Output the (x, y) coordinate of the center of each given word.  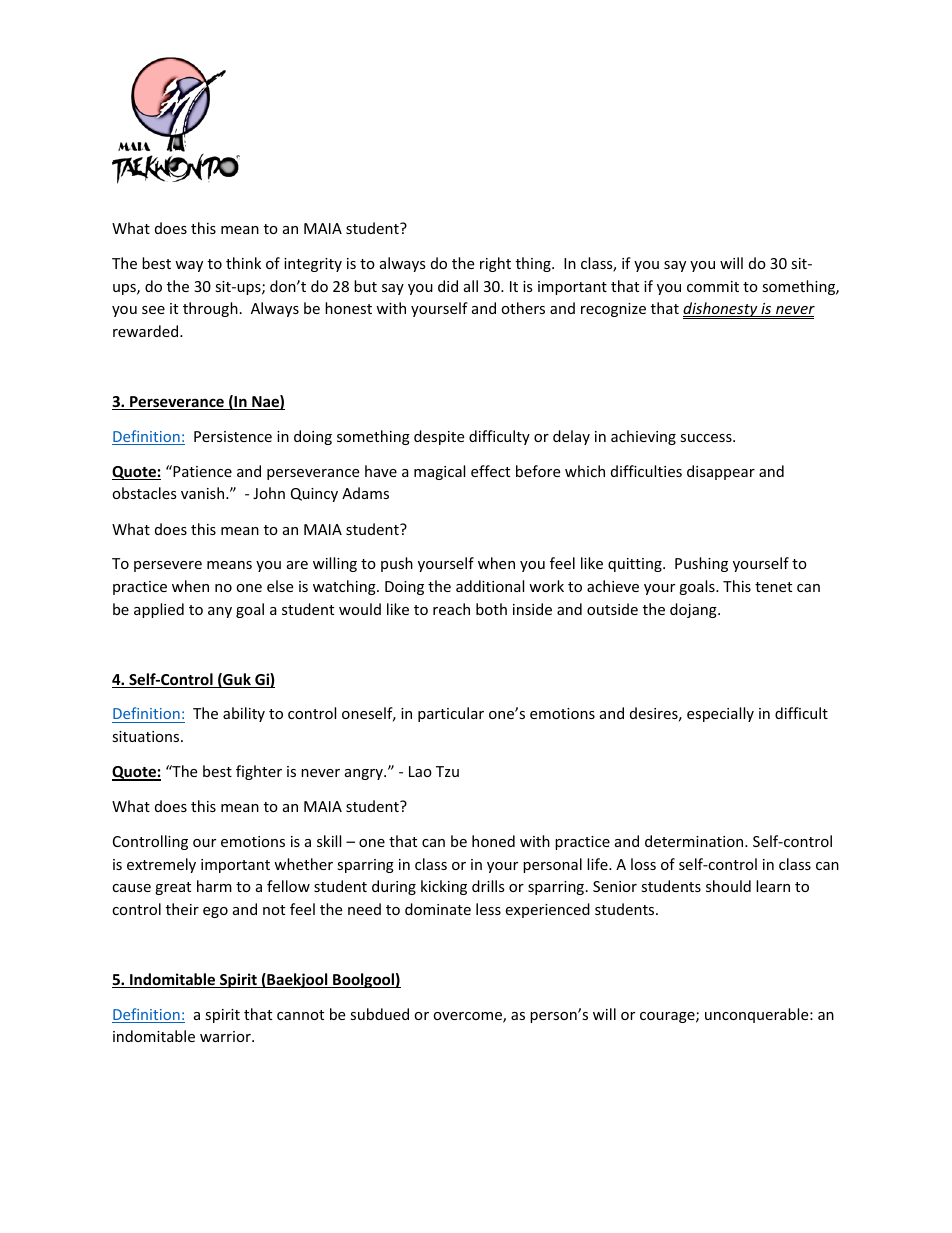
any (220, 612)
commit (713, 286)
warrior (226, 1036)
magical (439, 472)
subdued (379, 1014)
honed (493, 841)
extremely (161, 865)
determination (695, 841)
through (210, 309)
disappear (721, 472)
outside (612, 609)
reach (451, 609)
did (448, 286)
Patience (201, 471)
